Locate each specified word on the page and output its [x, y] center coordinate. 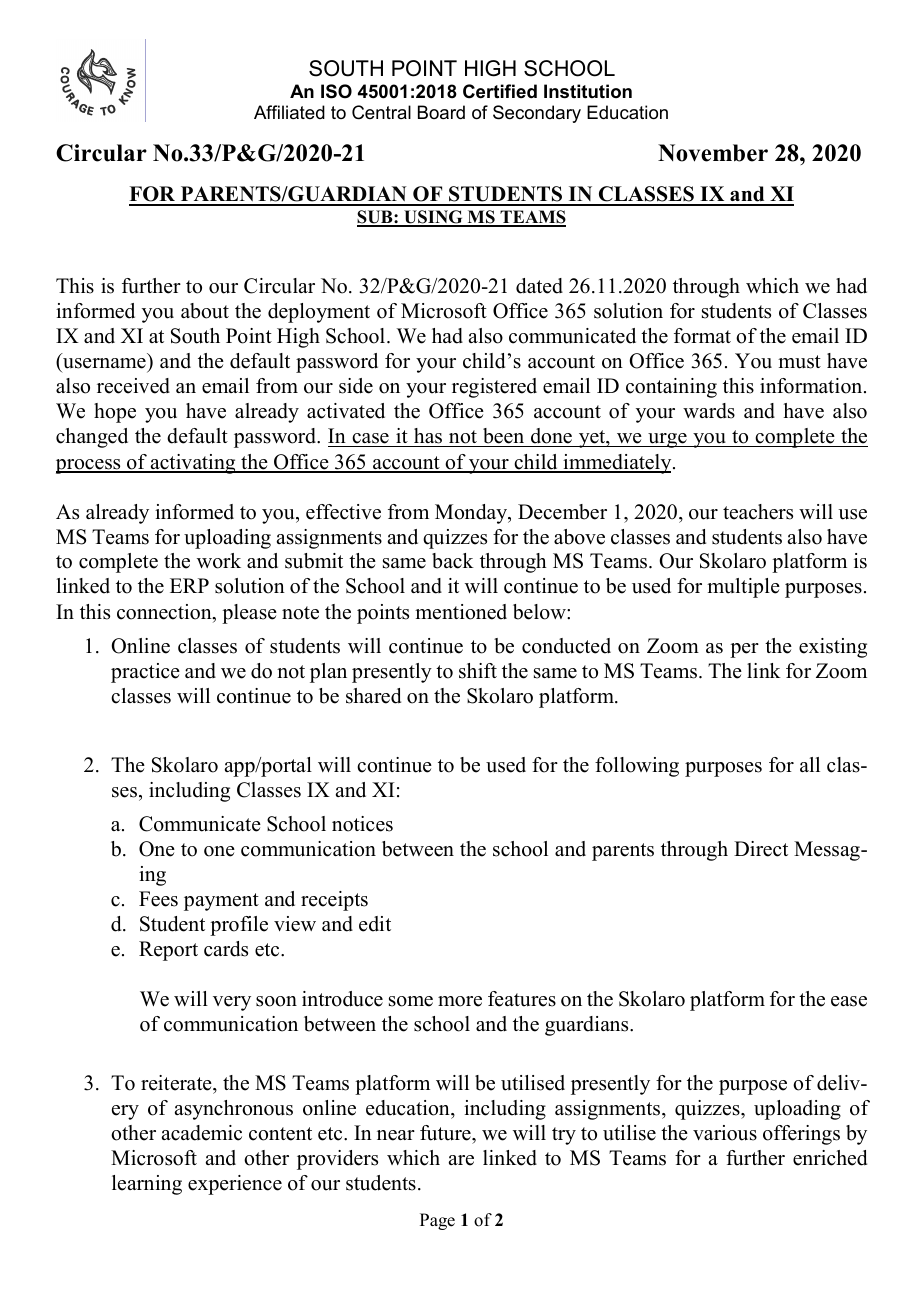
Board [441, 112]
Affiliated [289, 112]
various [725, 1133]
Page [437, 1221]
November [713, 153]
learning [147, 1185]
